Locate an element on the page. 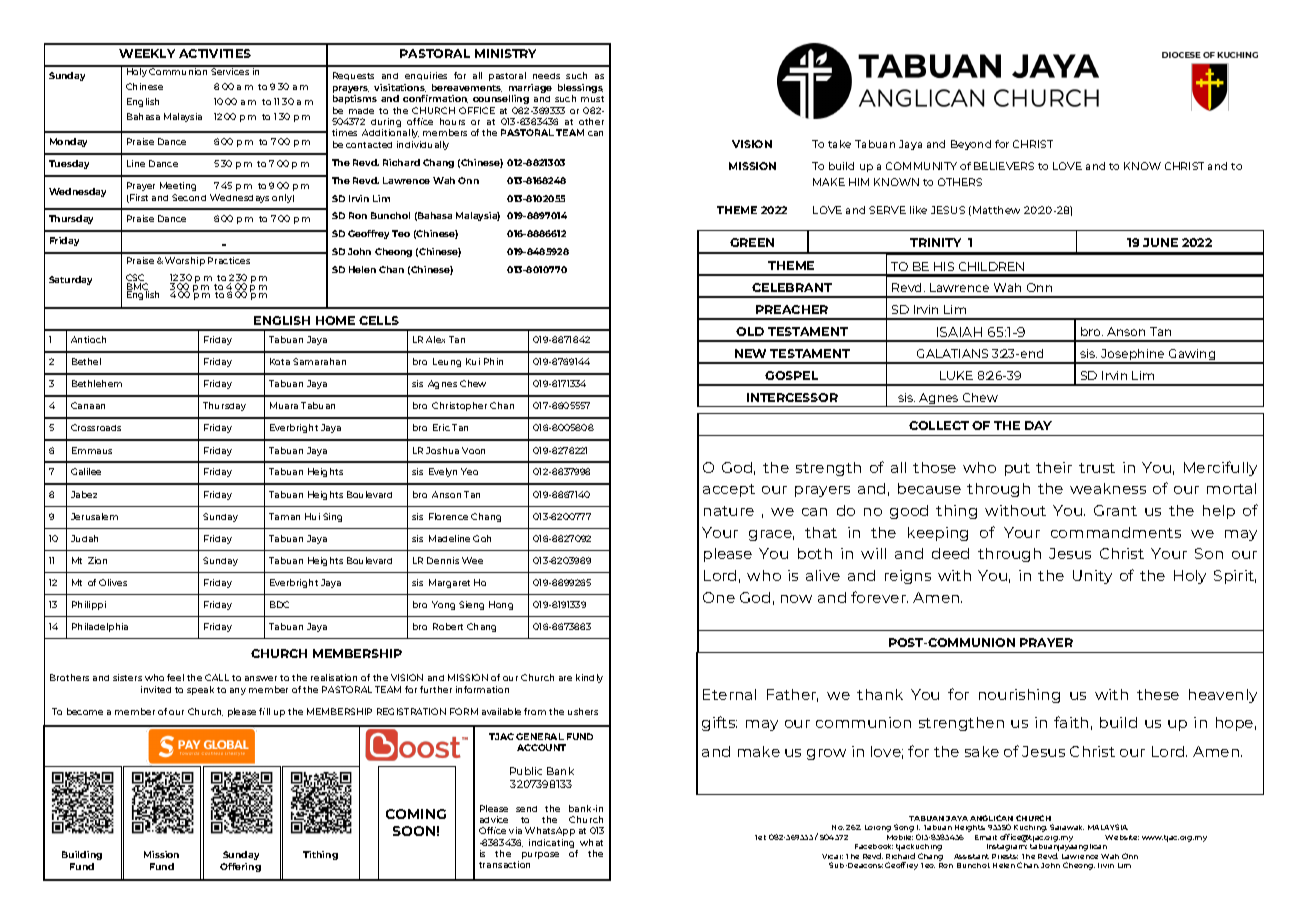 This page has height=924, width=1308. Services is located at coordinates (231, 70).
